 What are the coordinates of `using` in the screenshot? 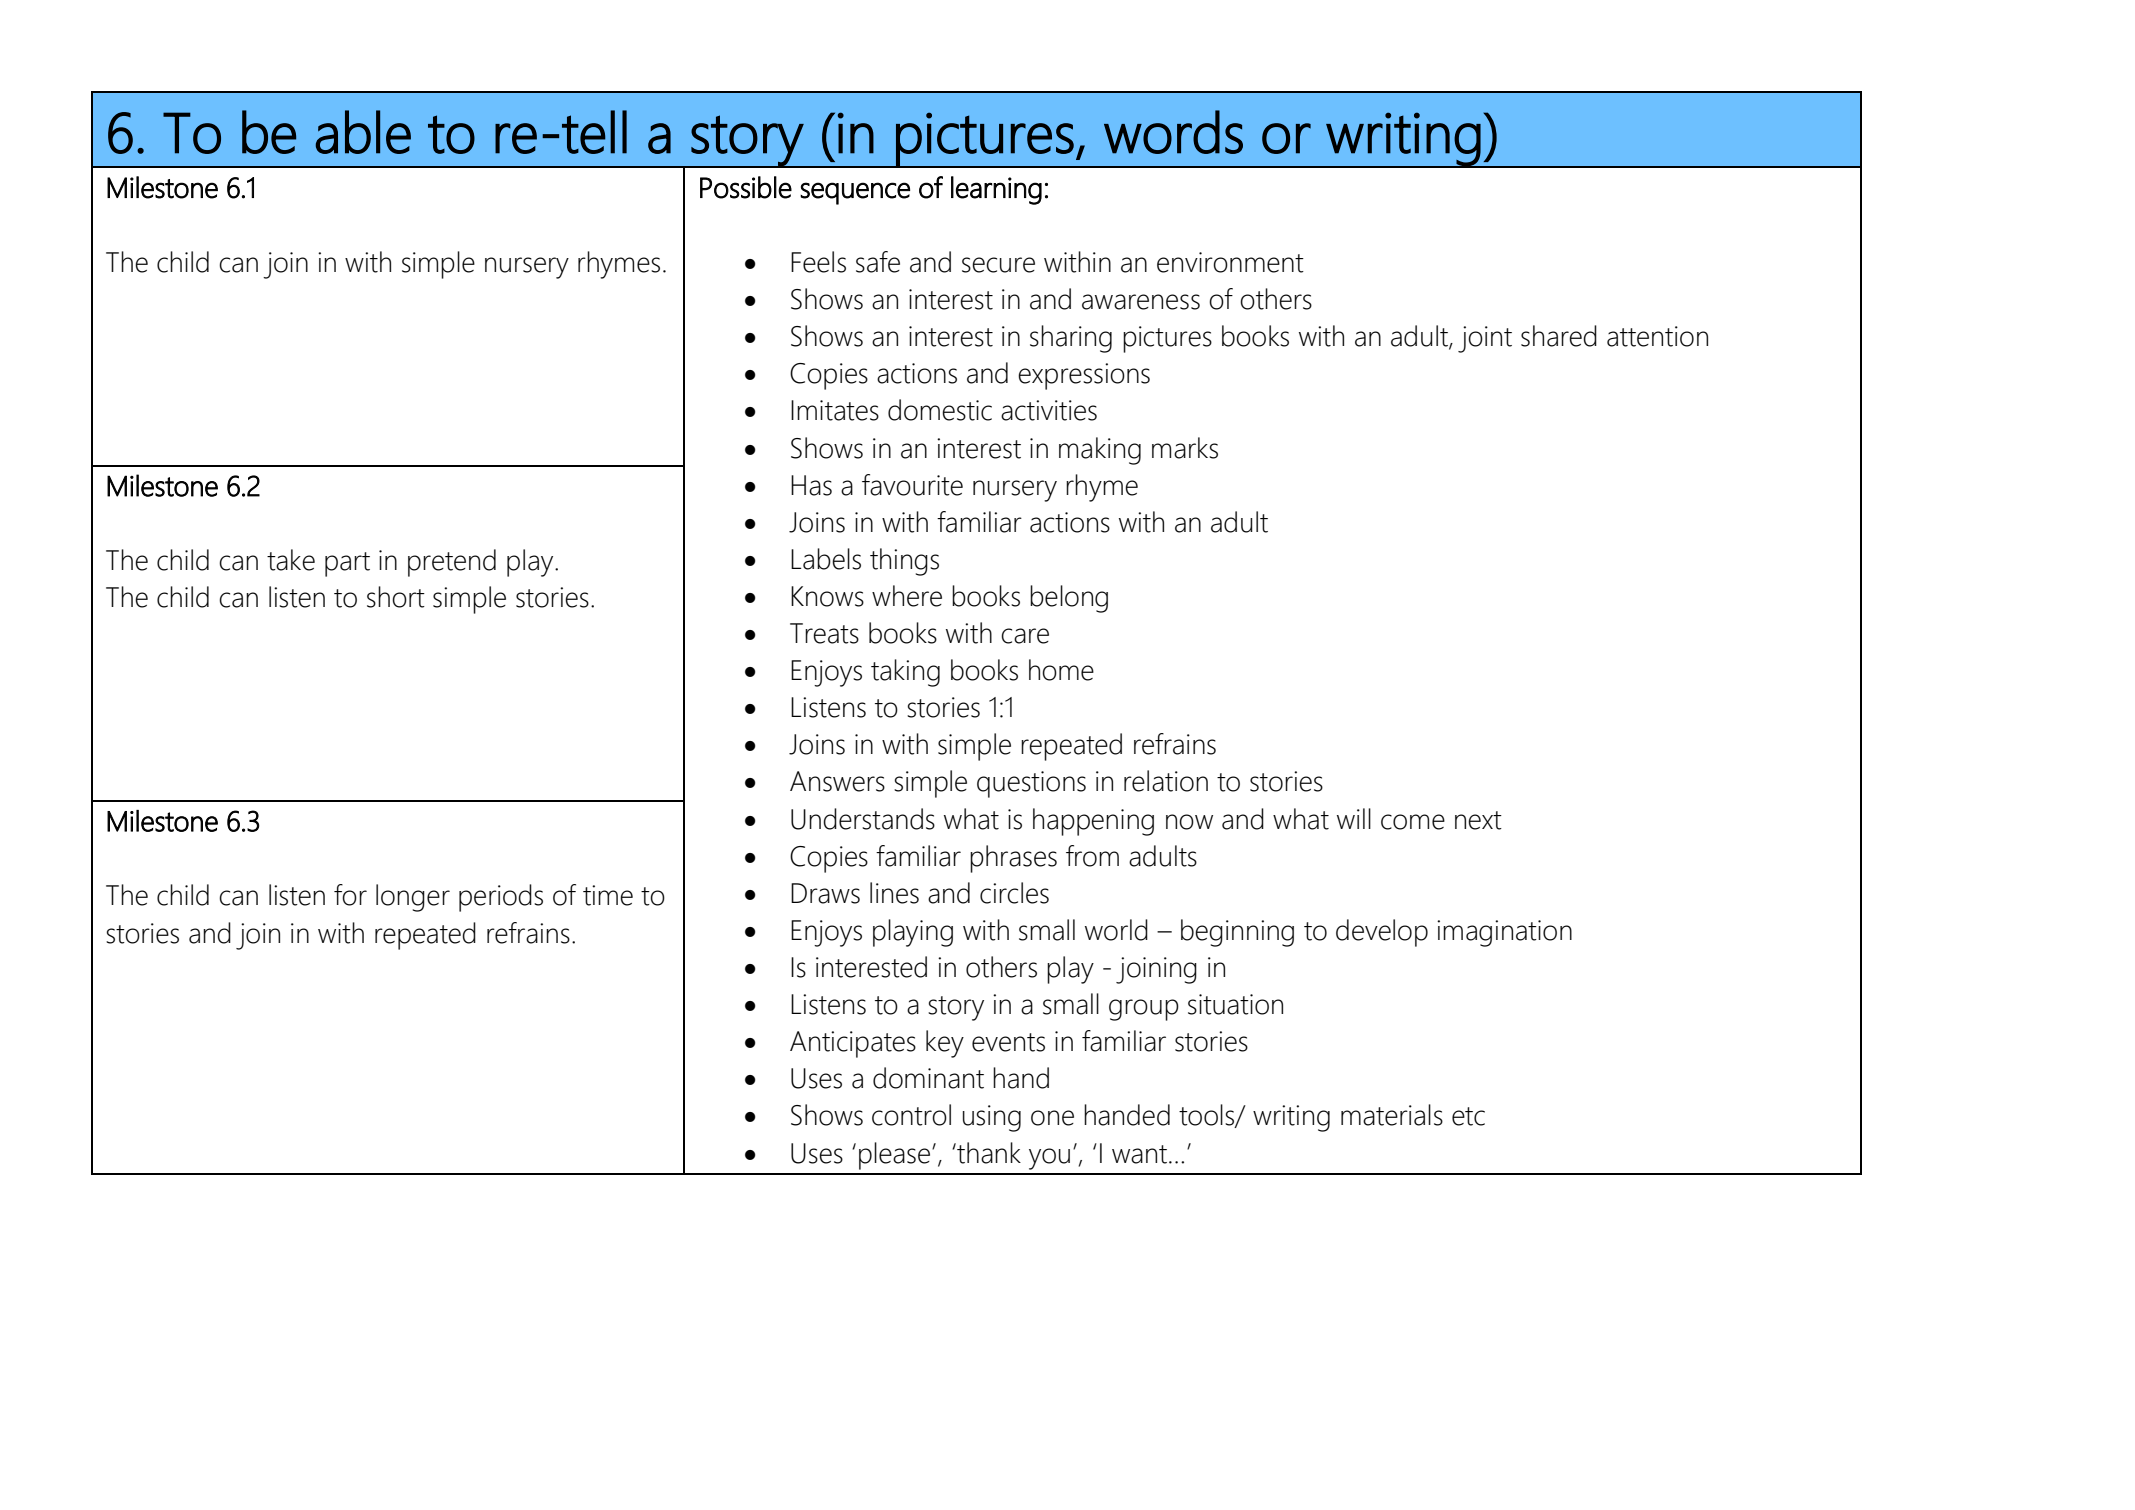 It's located at (992, 1118).
